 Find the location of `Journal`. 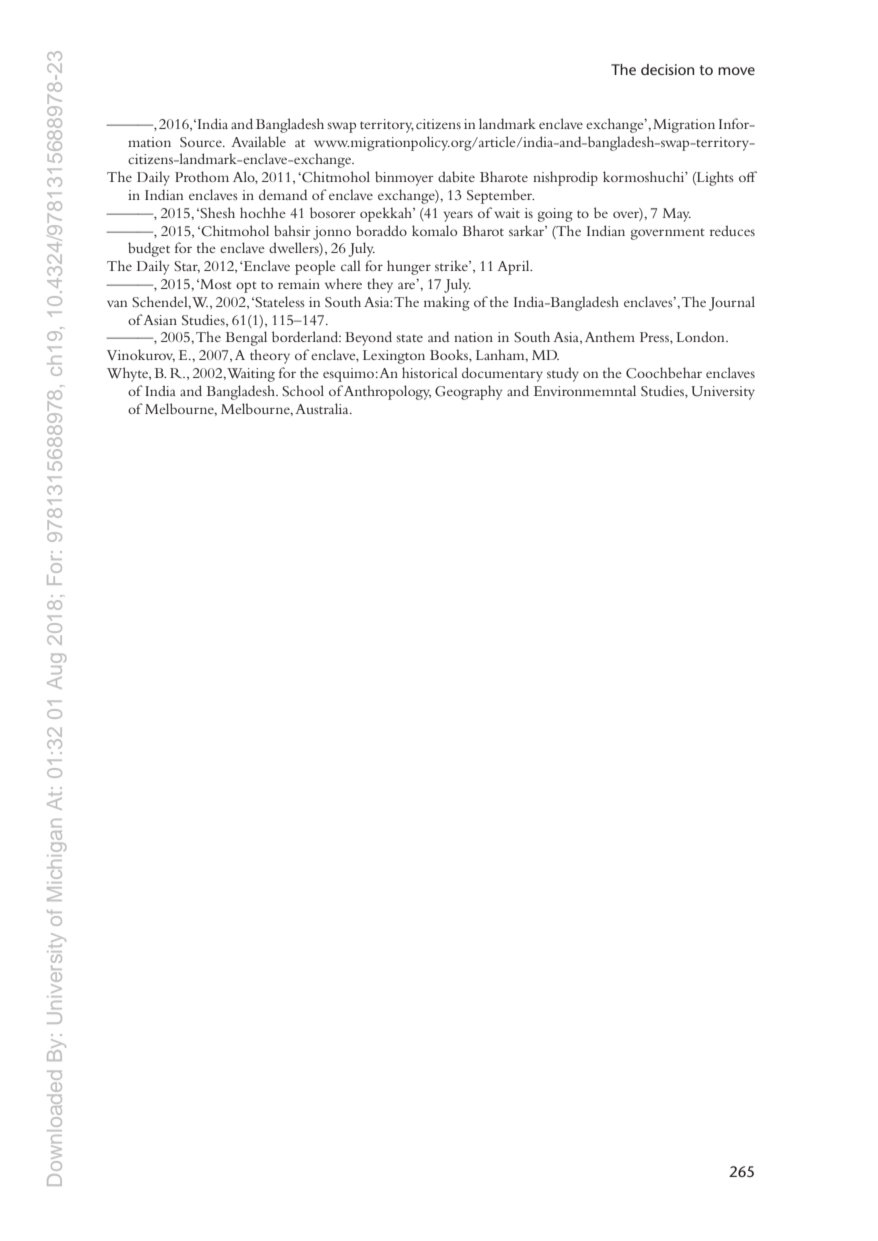

Journal is located at coordinates (732, 303).
